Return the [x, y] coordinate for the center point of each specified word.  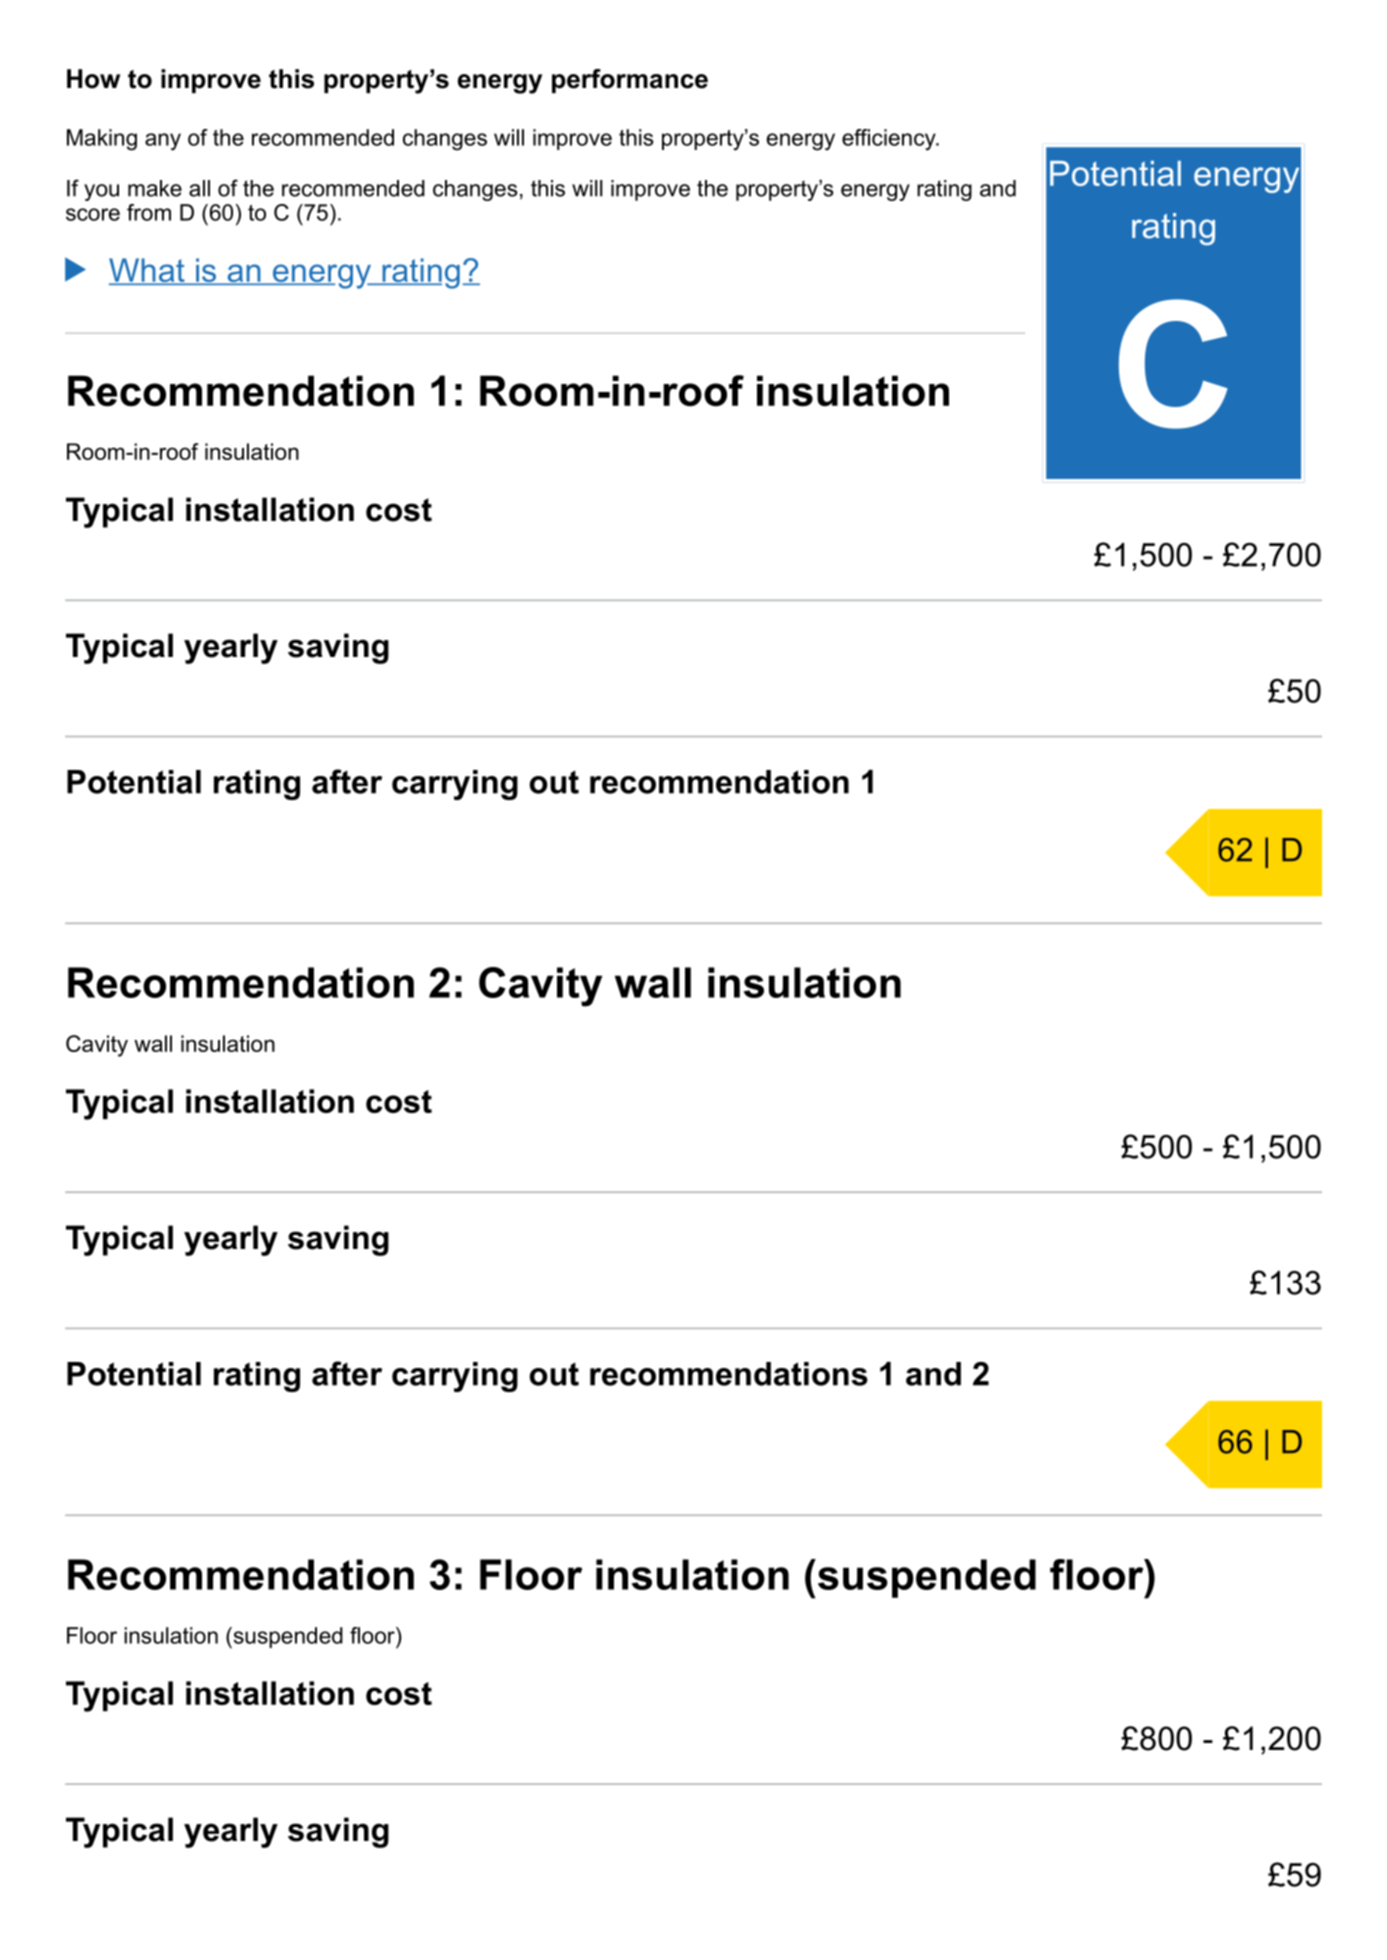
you [101, 192]
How [93, 79]
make [155, 188]
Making [102, 140]
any [163, 142]
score [93, 214]
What [148, 271]
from [149, 212]
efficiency [890, 140]
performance [630, 81]
